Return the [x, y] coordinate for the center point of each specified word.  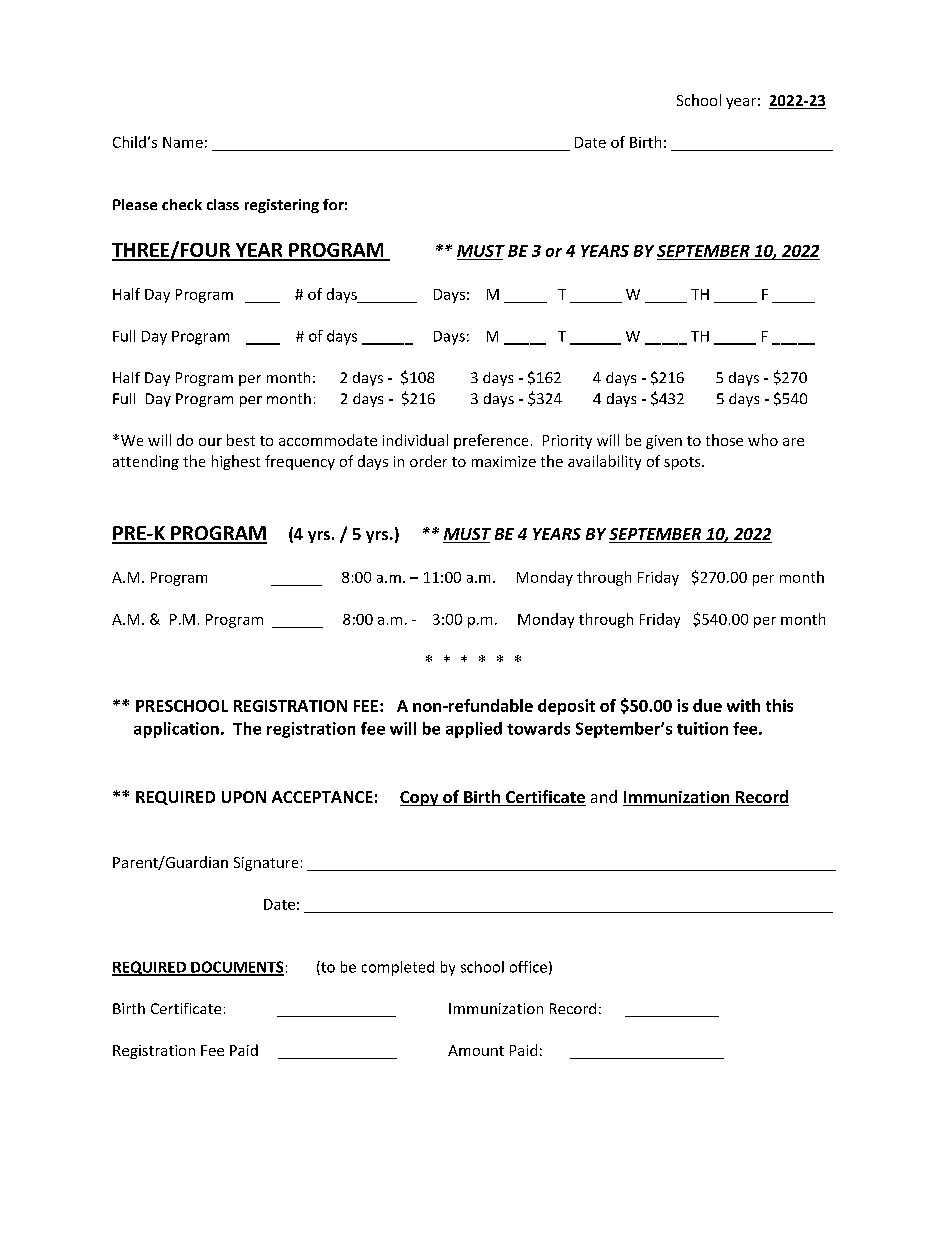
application [176, 730]
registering [282, 206]
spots [683, 463]
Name [183, 142]
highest [236, 462]
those [724, 440]
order [428, 461]
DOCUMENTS [236, 968]
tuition [702, 728]
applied [474, 730]
